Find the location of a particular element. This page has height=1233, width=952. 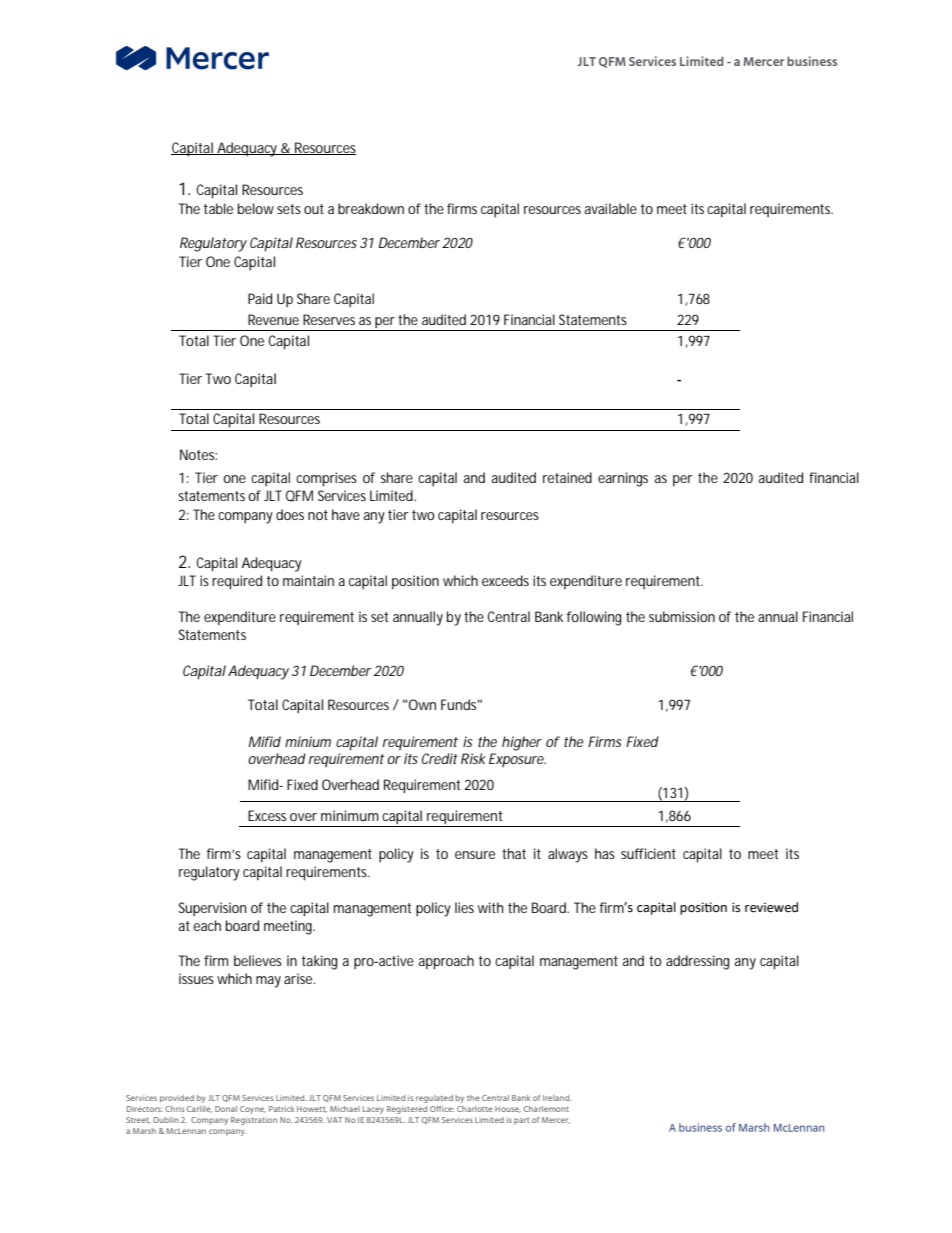

Reserves is located at coordinates (329, 319).
